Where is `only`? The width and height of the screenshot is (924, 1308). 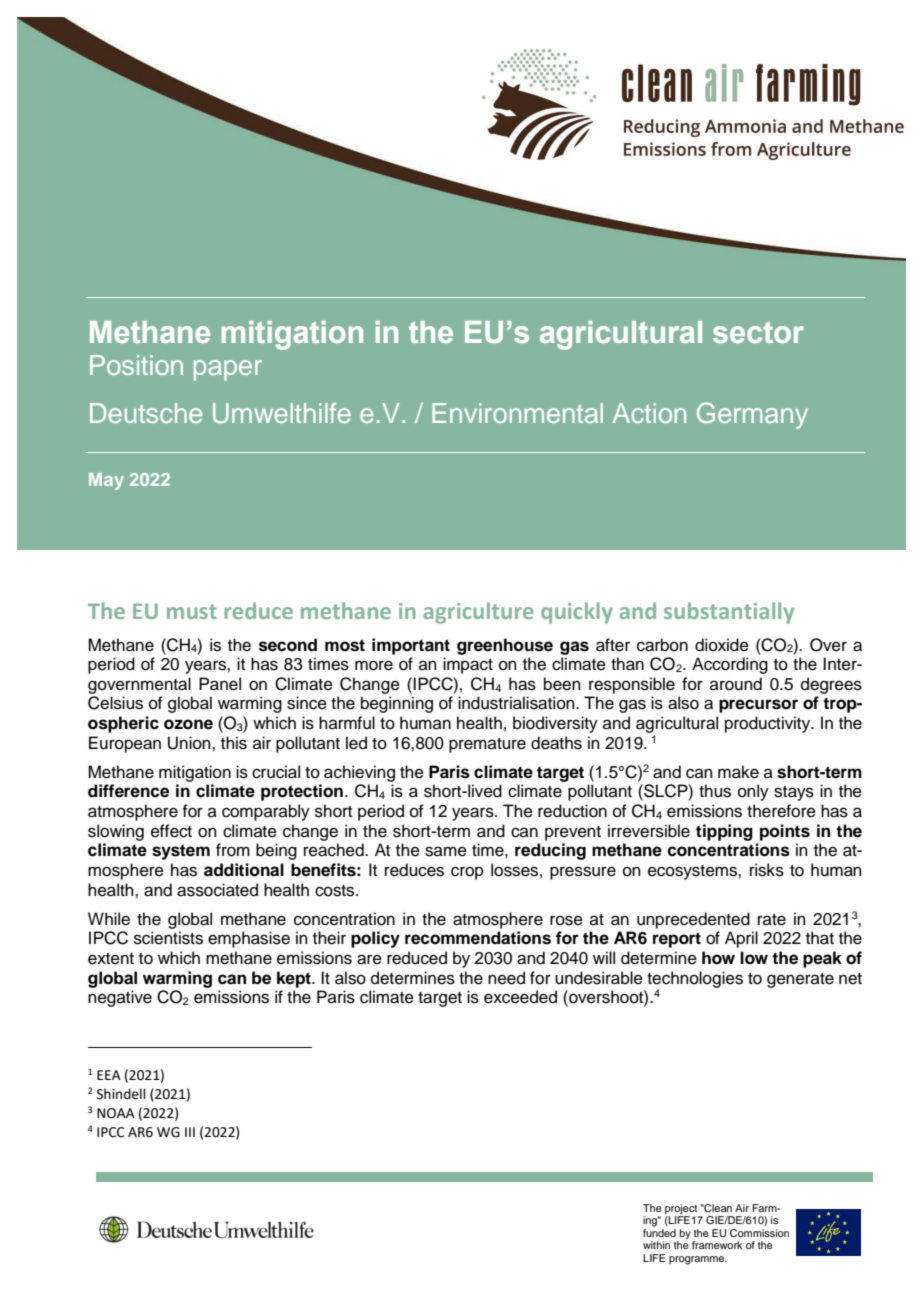
only is located at coordinates (753, 792).
